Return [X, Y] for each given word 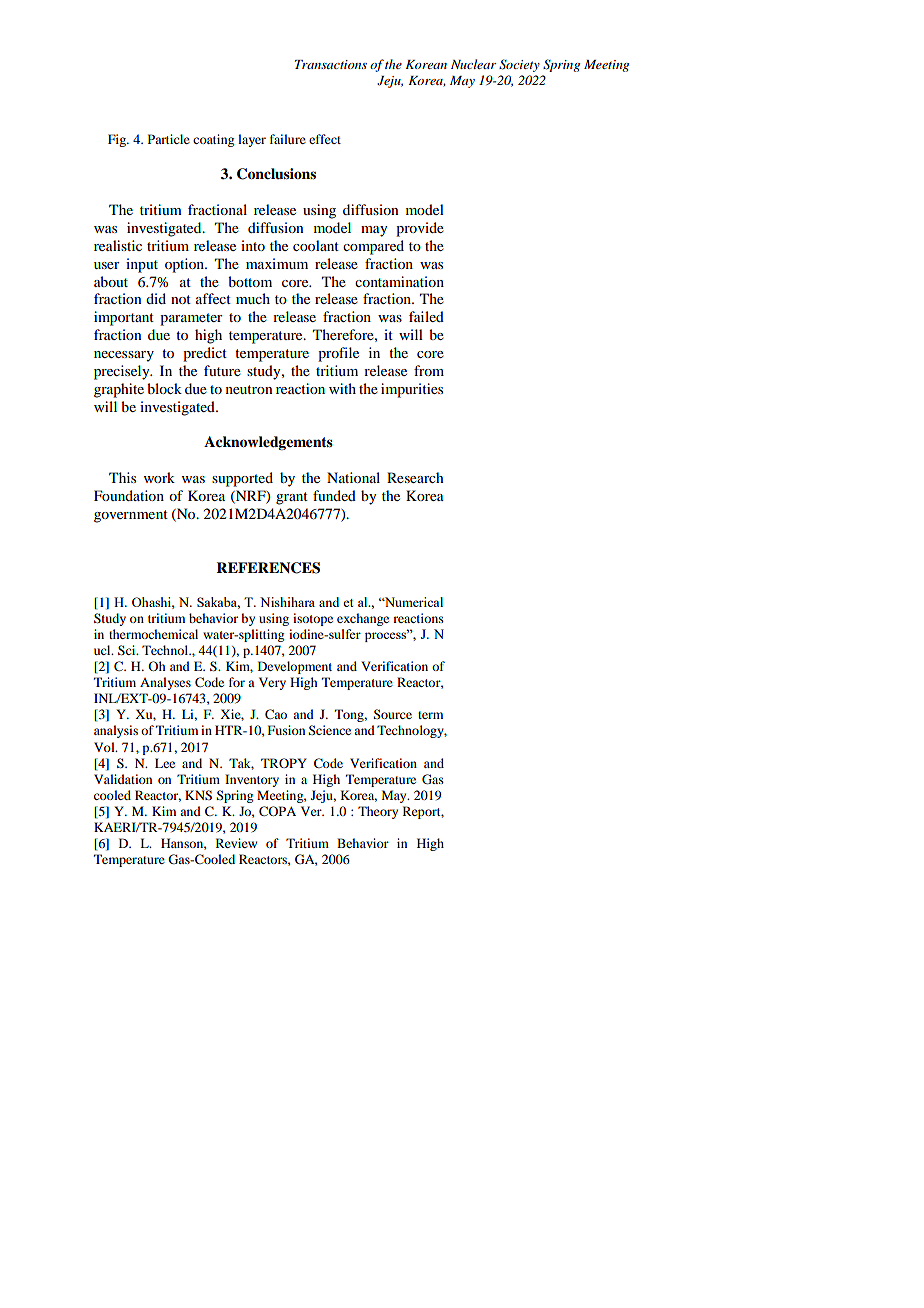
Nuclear [473, 64]
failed [426, 316]
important [124, 318]
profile [338, 354]
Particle [169, 139]
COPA [277, 811]
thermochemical [153, 634]
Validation [123, 779]
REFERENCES [268, 568]
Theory [378, 812]
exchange [363, 619]
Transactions [331, 64]
